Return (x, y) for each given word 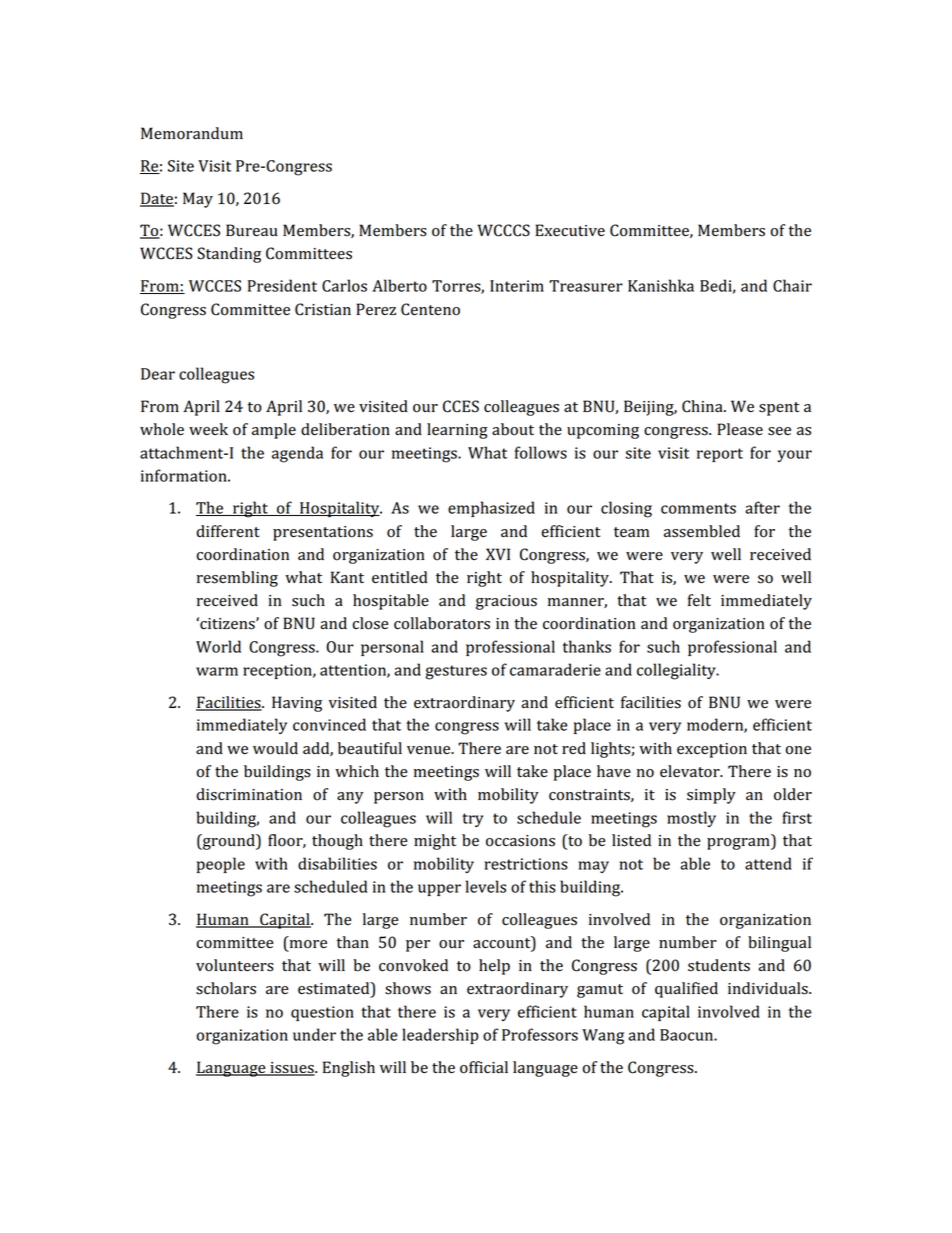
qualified (686, 990)
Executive (570, 230)
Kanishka (661, 285)
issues (292, 1069)
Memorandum (192, 133)
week (208, 429)
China (703, 406)
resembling (237, 579)
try (472, 820)
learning (457, 431)
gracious (506, 602)
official (484, 1067)
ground (229, 842)
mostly (691, 819)
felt (699, 600)
